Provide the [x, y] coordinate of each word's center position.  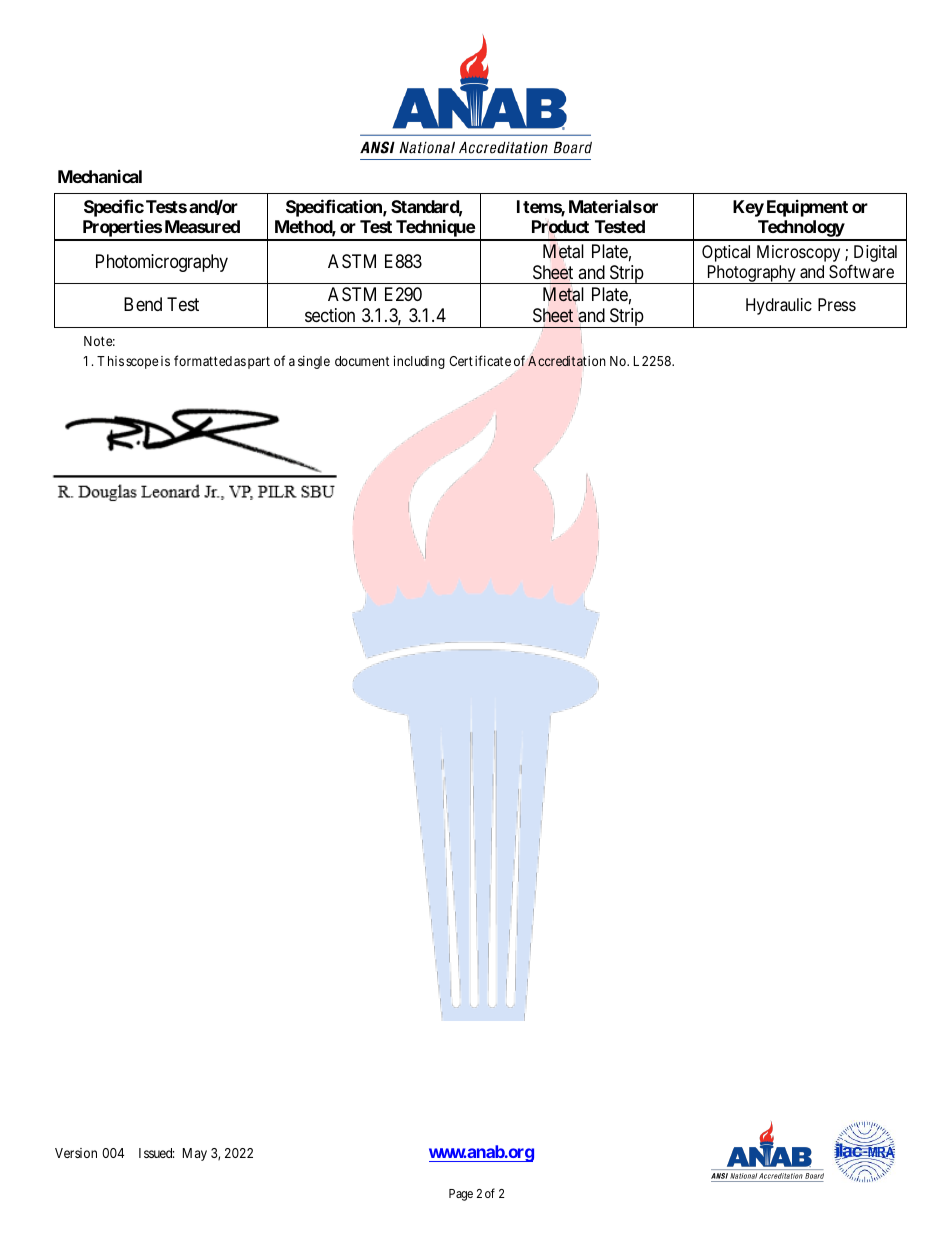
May [195, 1154]
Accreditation [566, 361]
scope [142, 363]
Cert [461, 361]
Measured [202, 226]
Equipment [807, 208]
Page [461, 1195]
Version [76, 1153]
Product [560, 227]
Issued [156, 1153]
